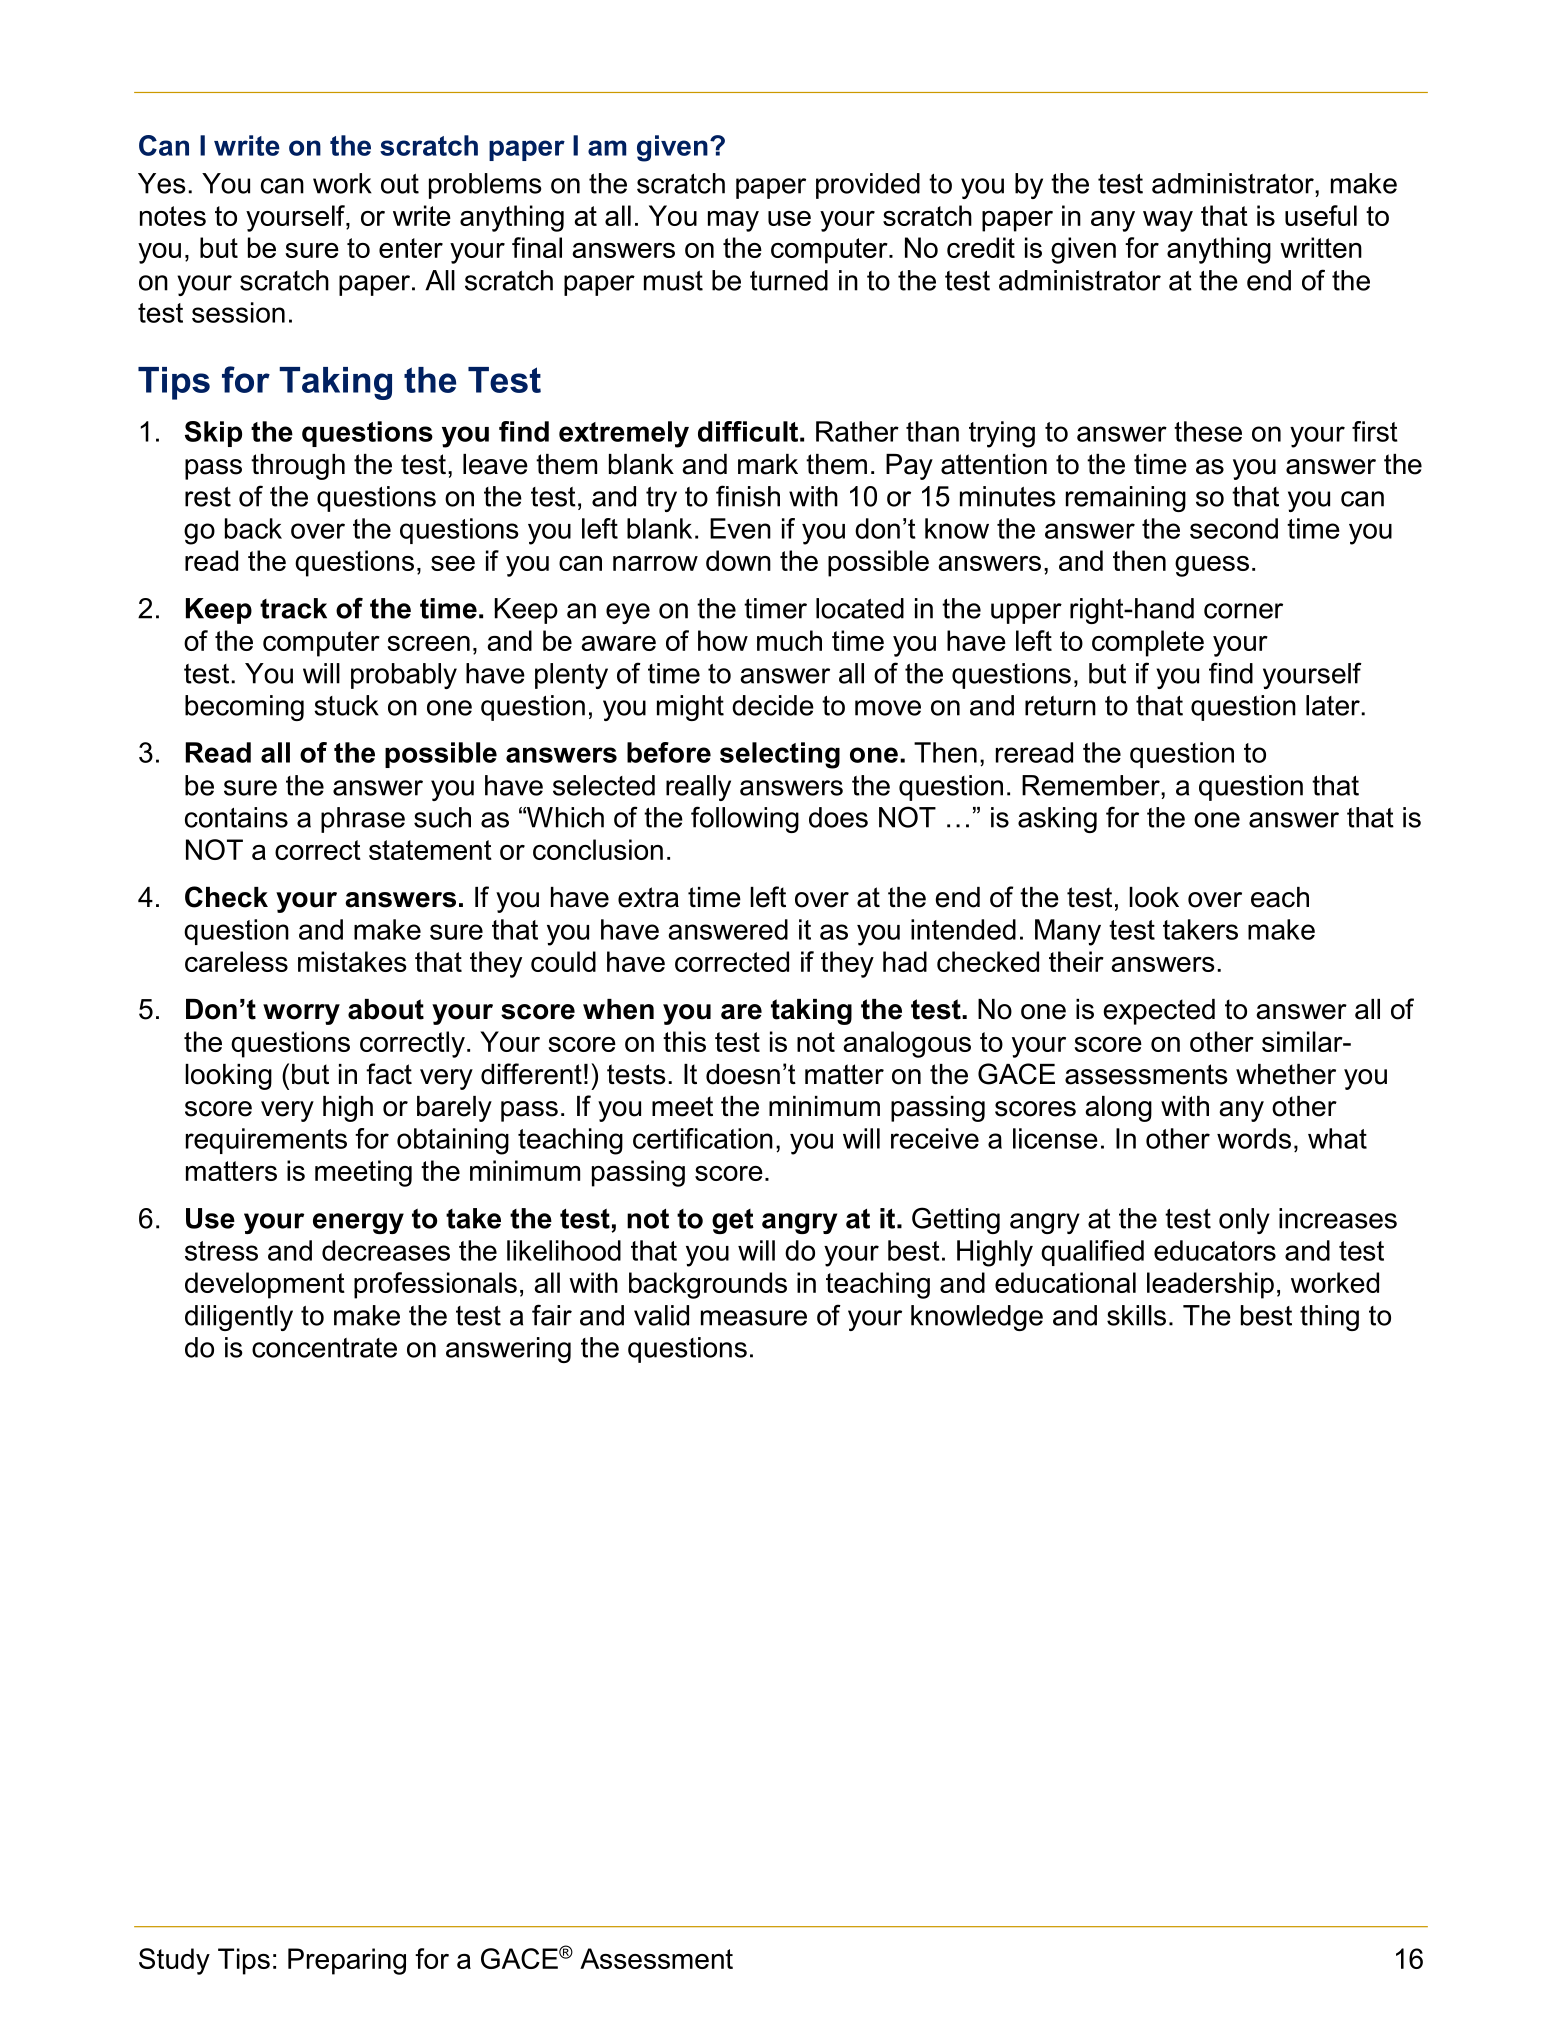 The height and width of the screenshot is (2021, 1562). I want to click on expected, so click(1159, 1012).
